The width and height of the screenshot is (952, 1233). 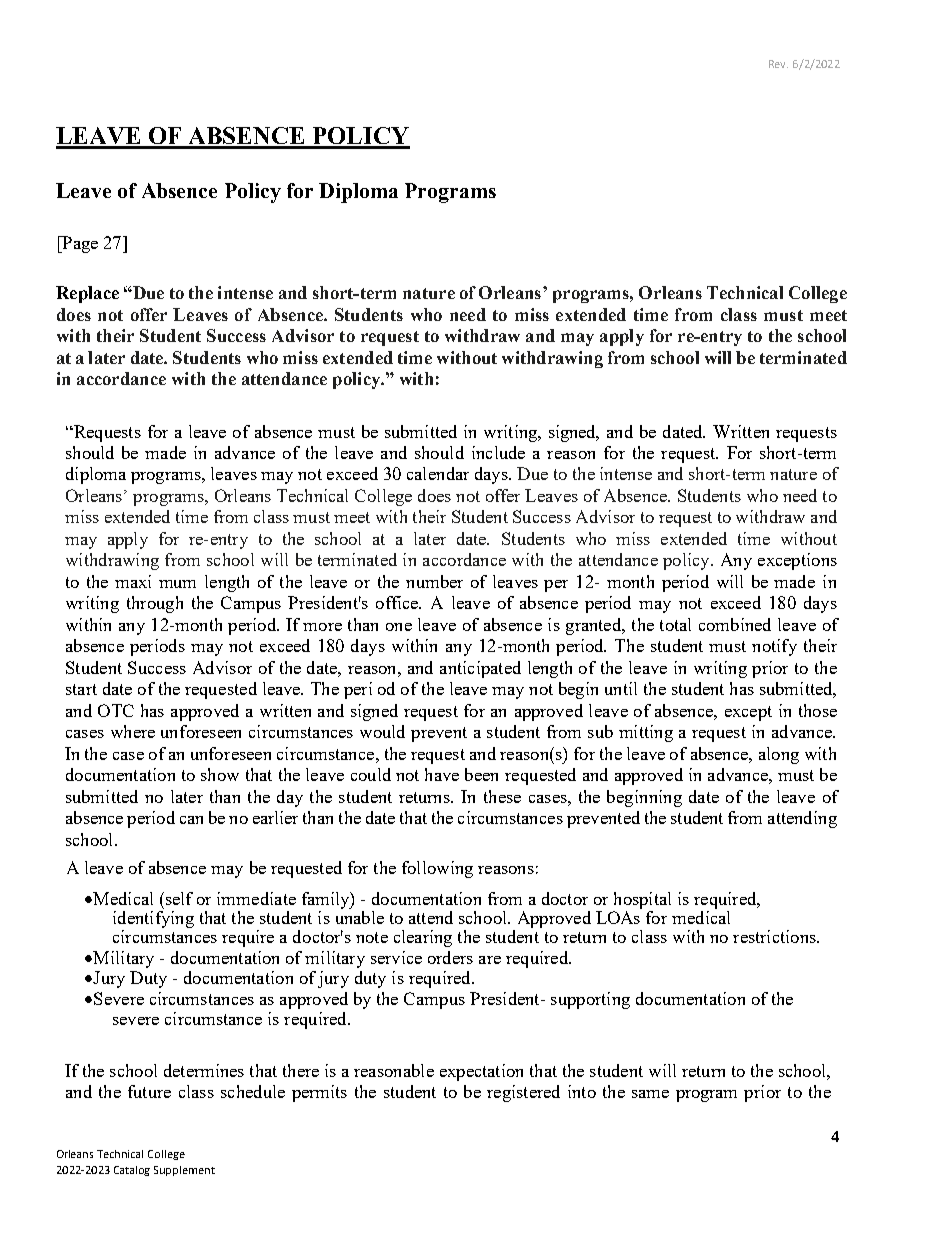 I want to click on total, so click(x=675, y=624).
